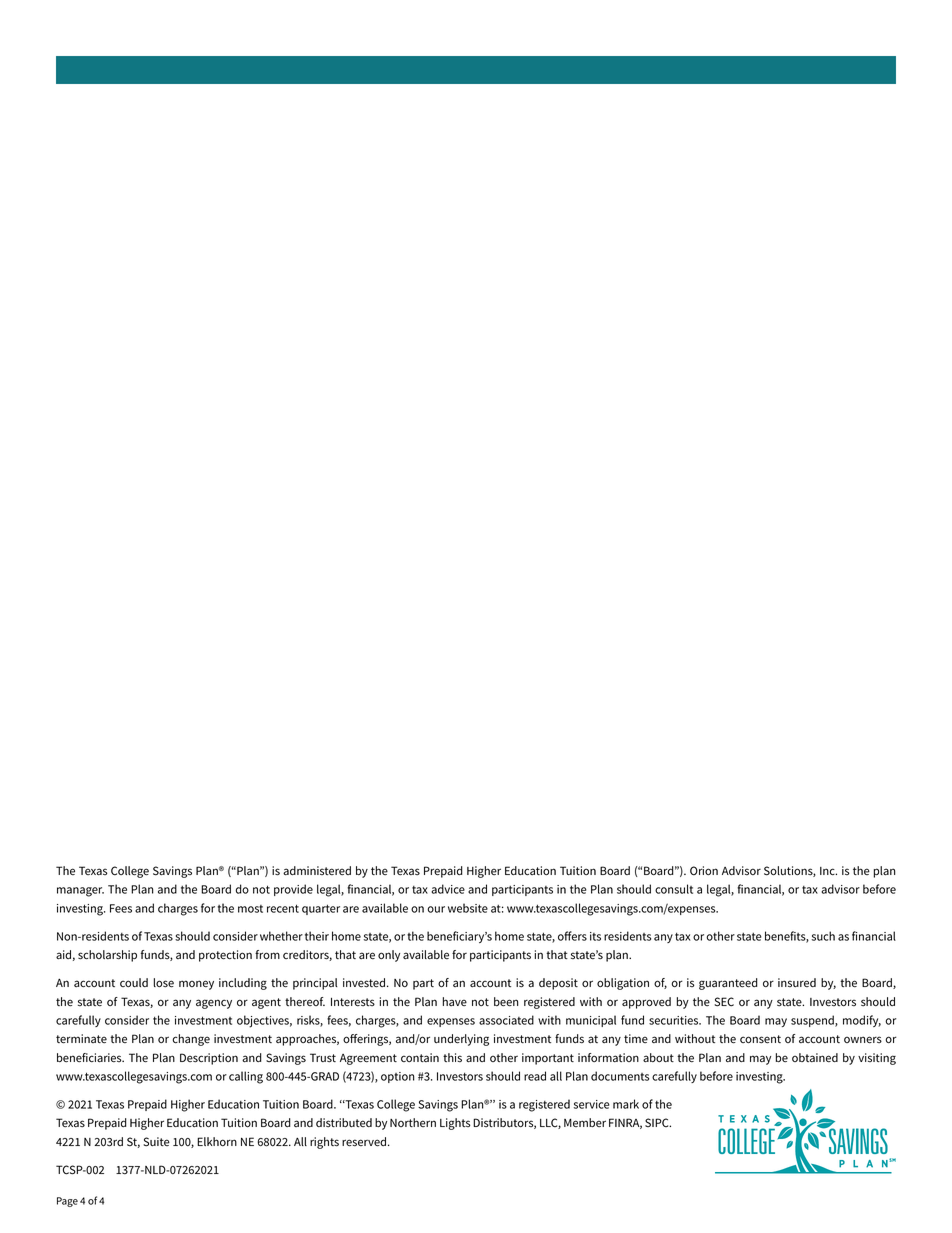 This screenshot has height=1233, width=952. What do you see at coordinates (156, 1142) in the screenshot?
I see `Suite` at bounding box center [156, 1142].
